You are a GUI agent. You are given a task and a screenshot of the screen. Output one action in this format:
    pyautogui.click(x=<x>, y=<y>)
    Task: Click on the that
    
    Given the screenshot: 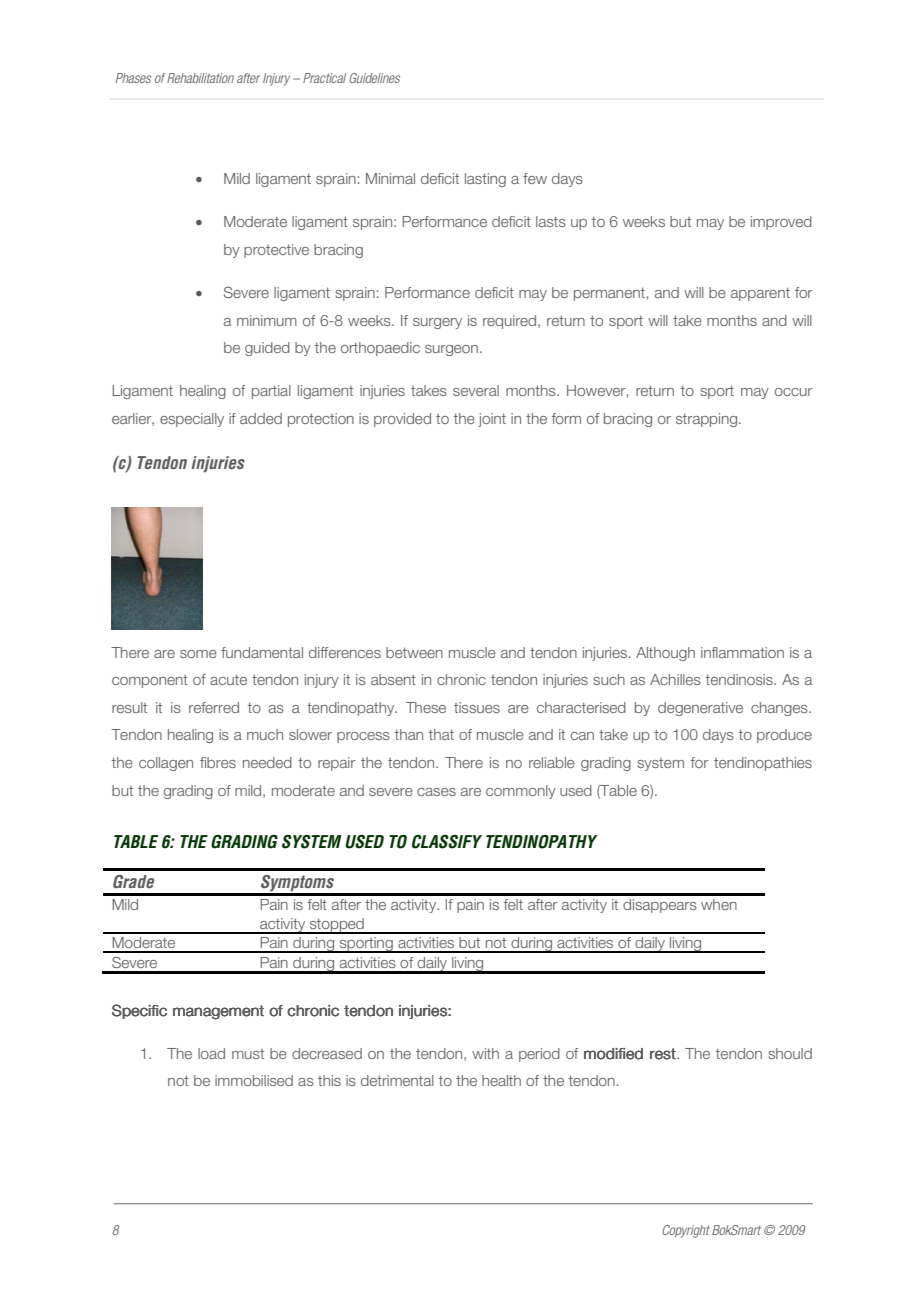 What is the action you would take?
    pyautogui.click(x=441, y=734)
